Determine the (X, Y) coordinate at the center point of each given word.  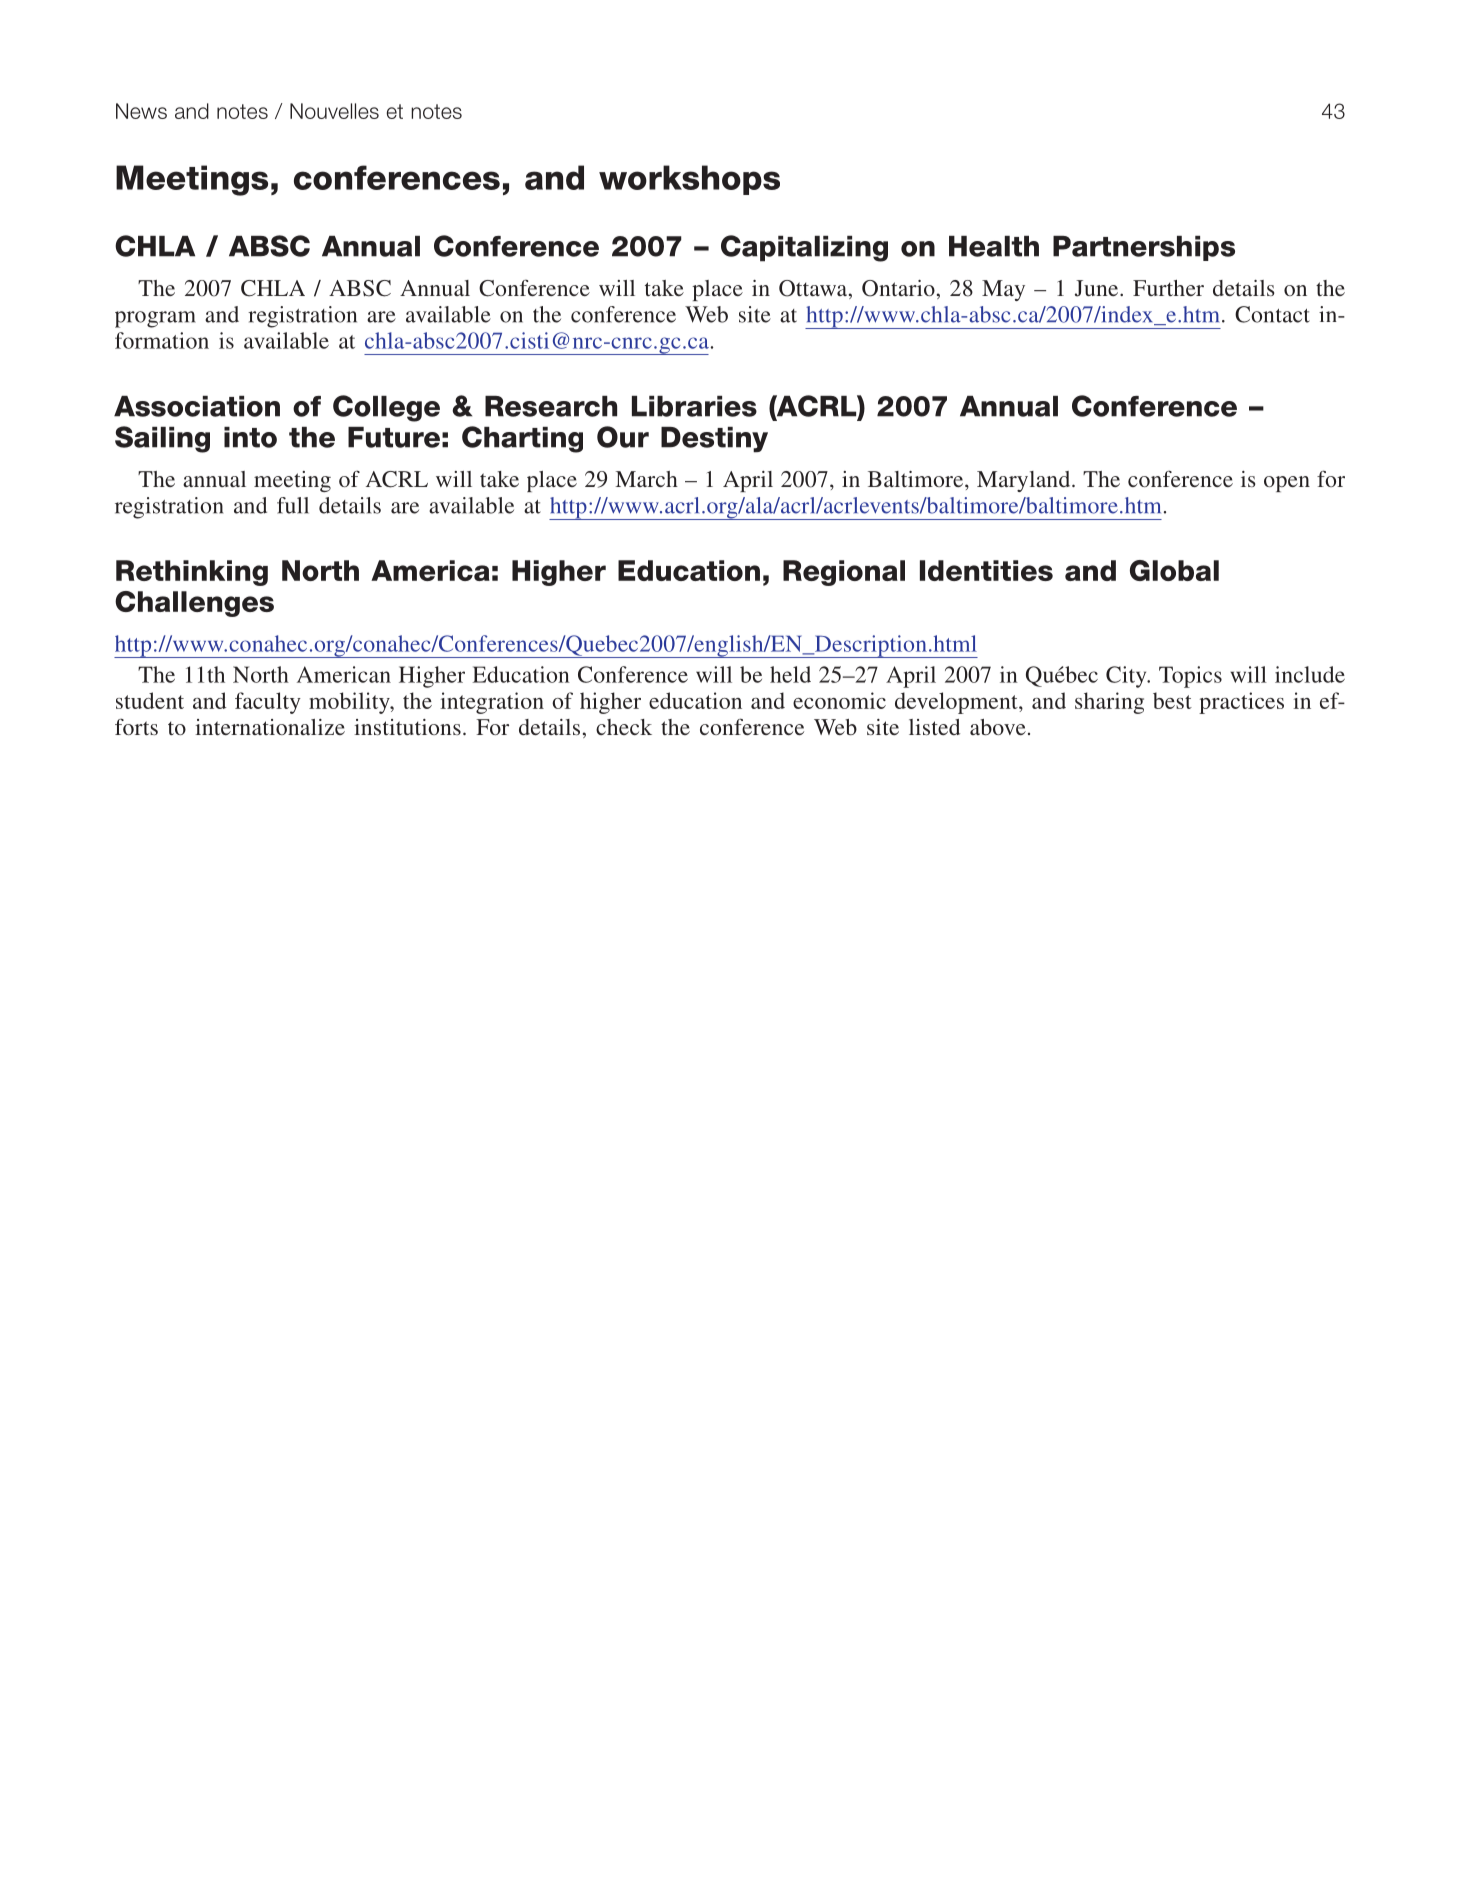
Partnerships (1144, 248)
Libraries (694, 406)
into (250, 437)
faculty (268, 703)
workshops (689, 180)
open (1287, 484)
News (141, 111)
